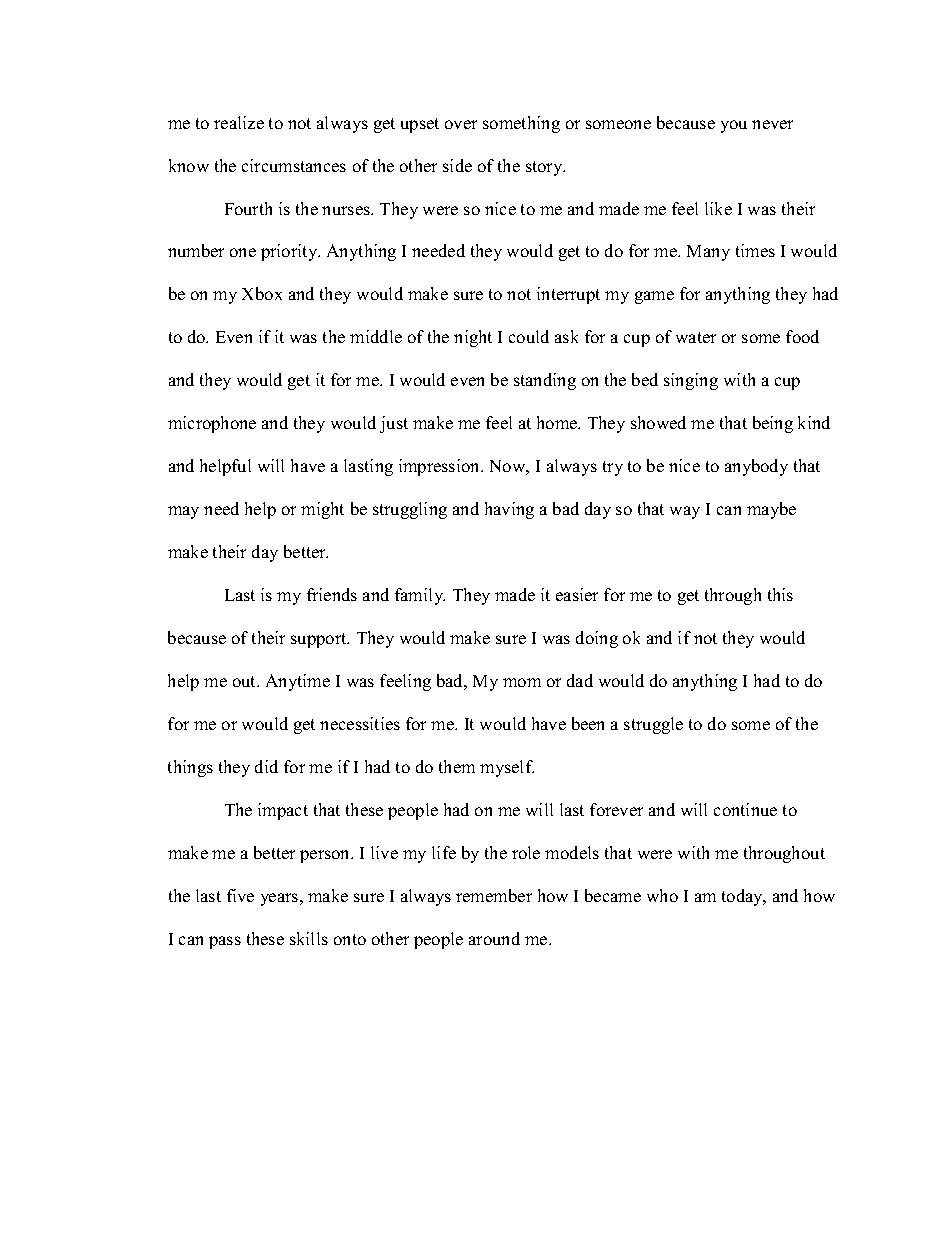 This screenshot has width=952, height=1233. I want to click on side, so click(457, 165).
